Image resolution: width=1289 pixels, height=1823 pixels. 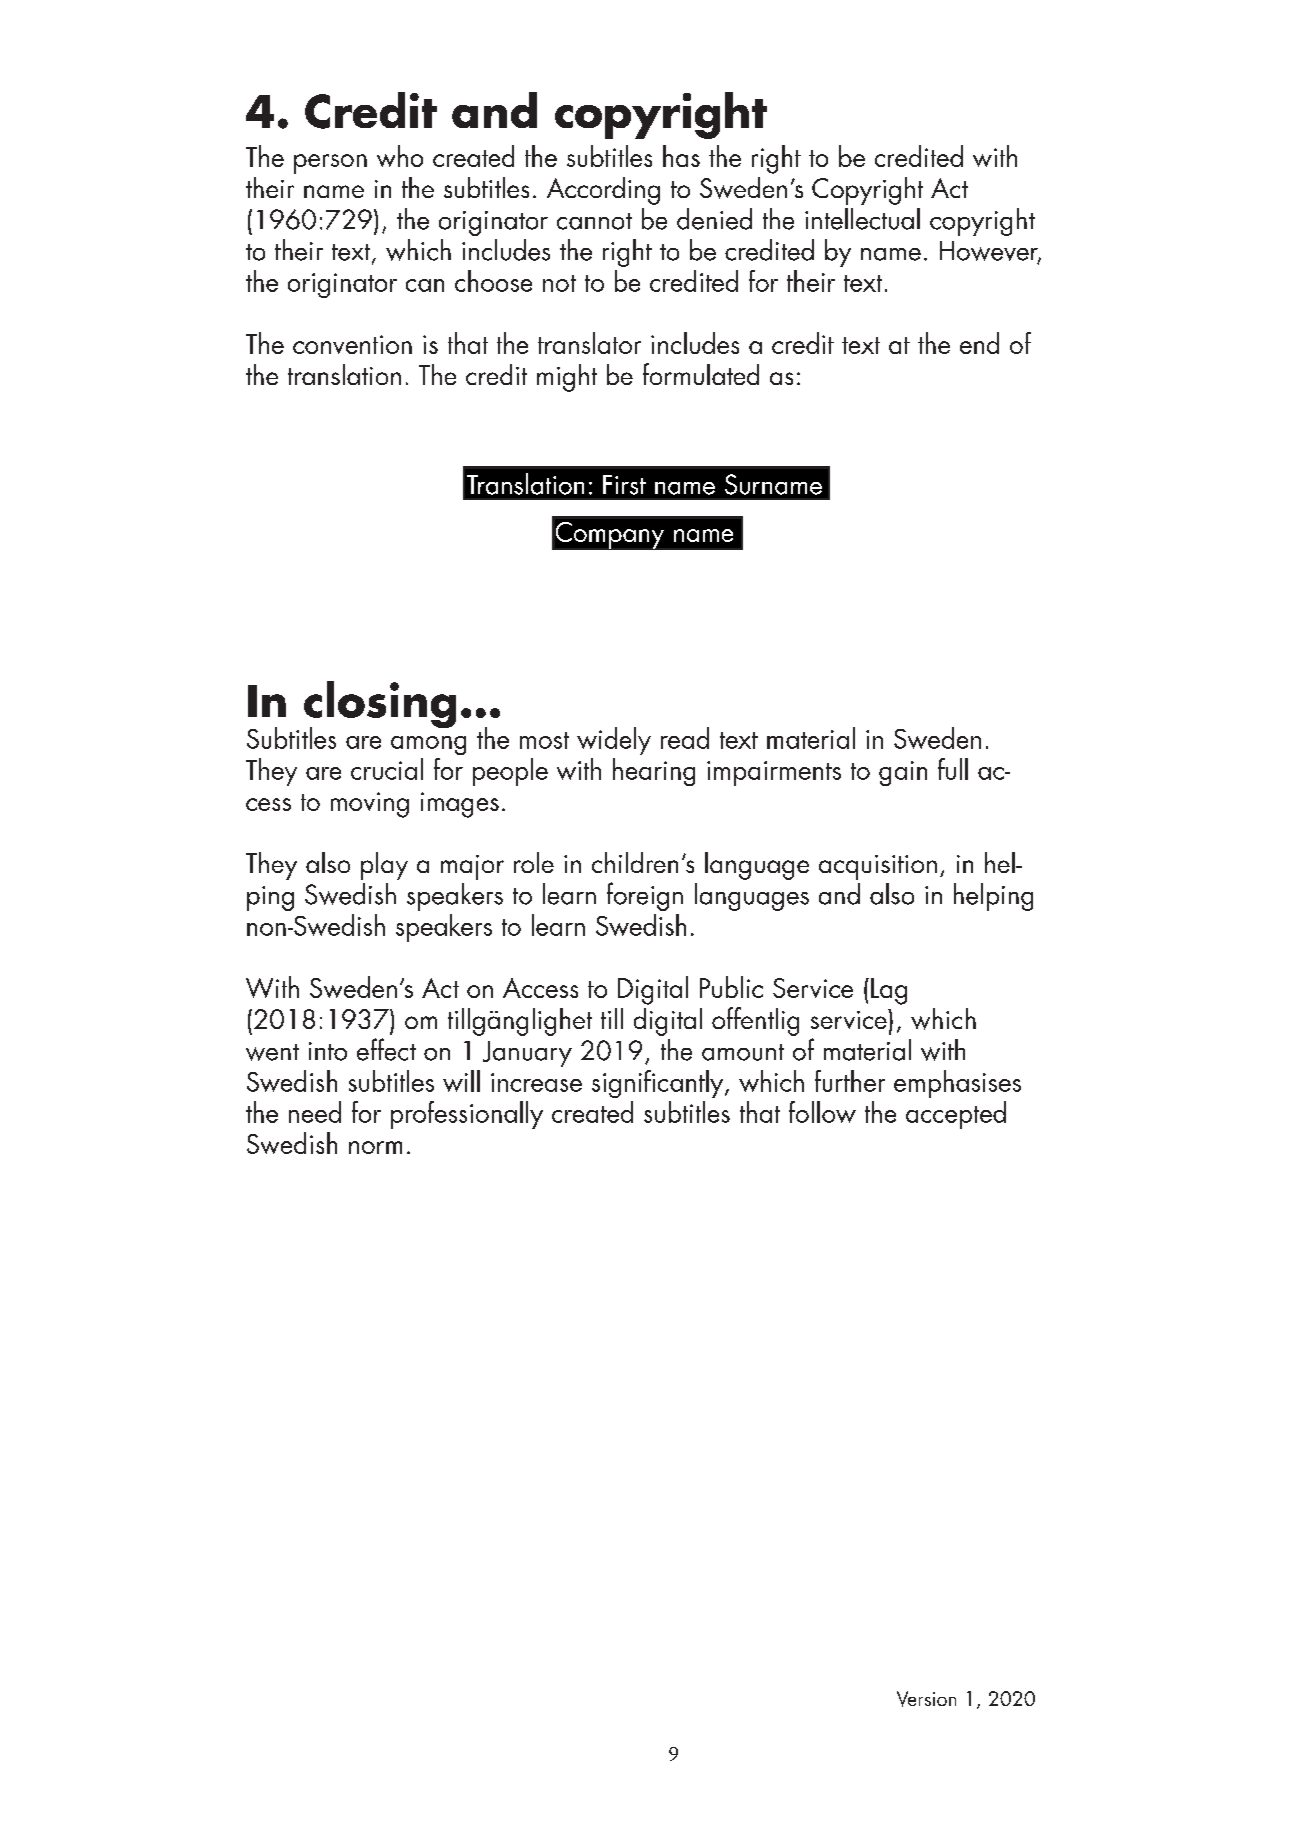 I want to click on intellectual, so click(x=862, y=219).
